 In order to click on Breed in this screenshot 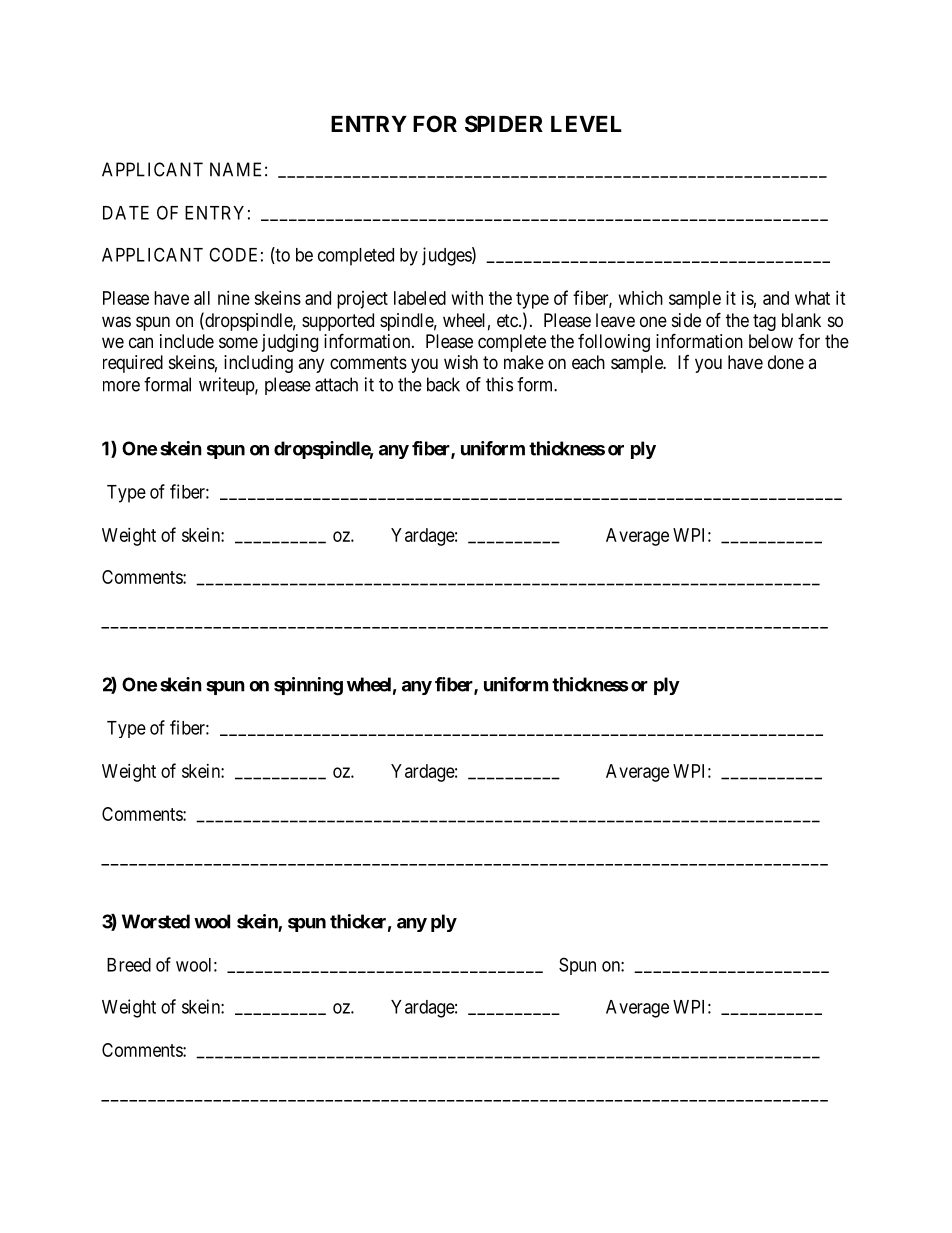, I will do `click(129, 965)`.
